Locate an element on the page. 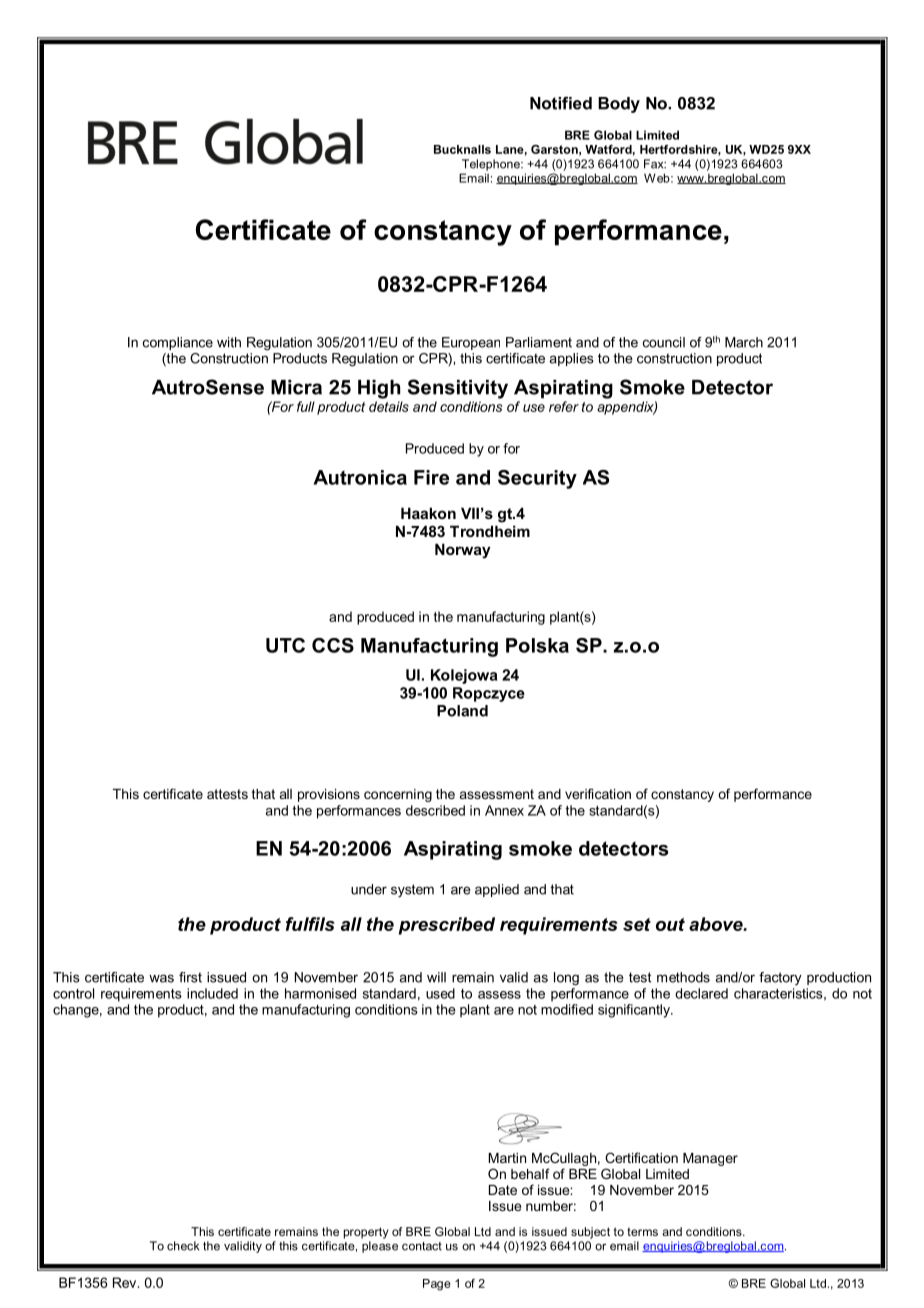 This document has width=924, height=1308. with is located at coordinates (229, 342).
